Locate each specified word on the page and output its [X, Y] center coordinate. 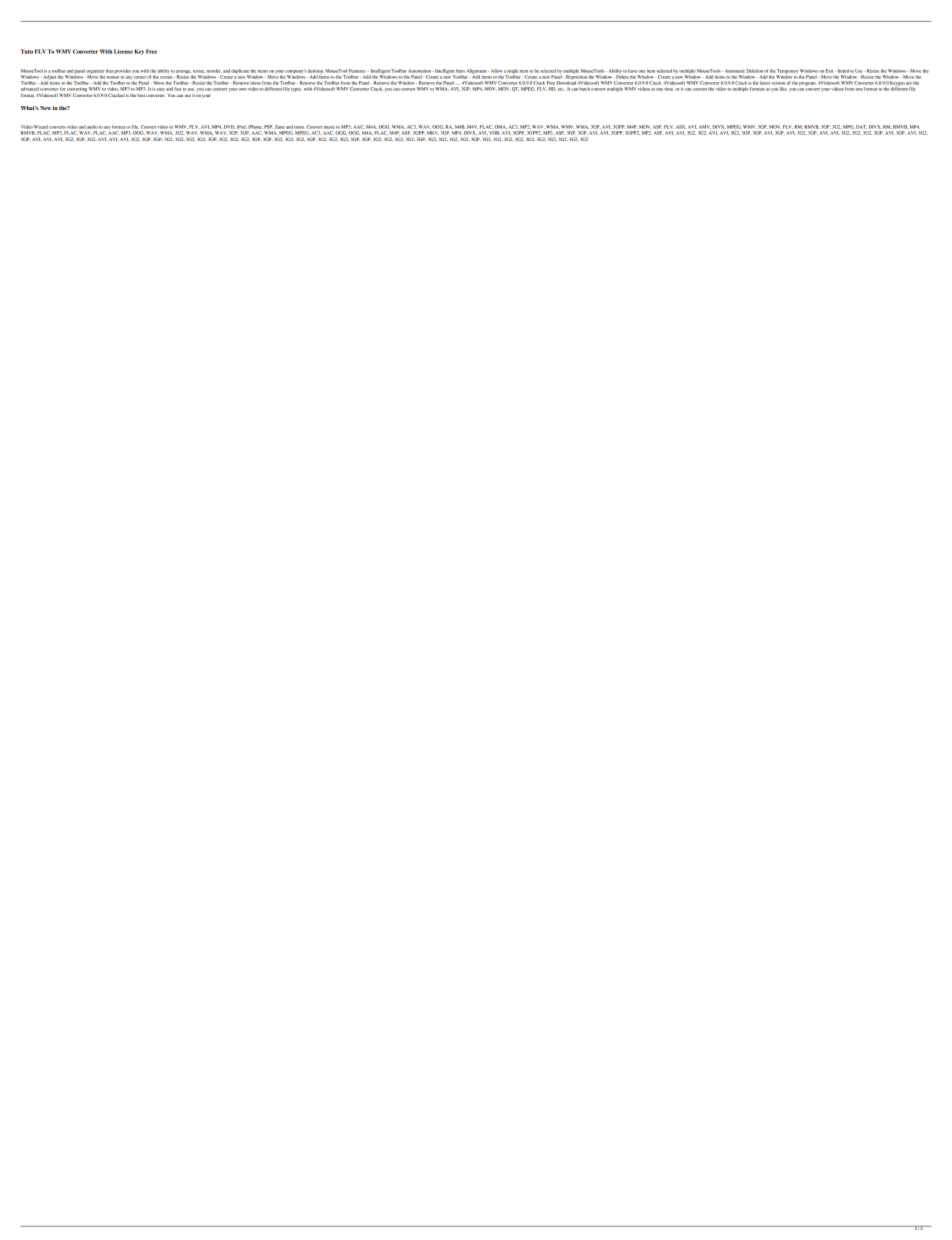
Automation [420, 71]
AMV [705, 127]
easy [160, 89]
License [123, 51]
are [909, 83]
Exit [830, 71]
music [329, 127]
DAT [861, 127]
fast [178, 89]
